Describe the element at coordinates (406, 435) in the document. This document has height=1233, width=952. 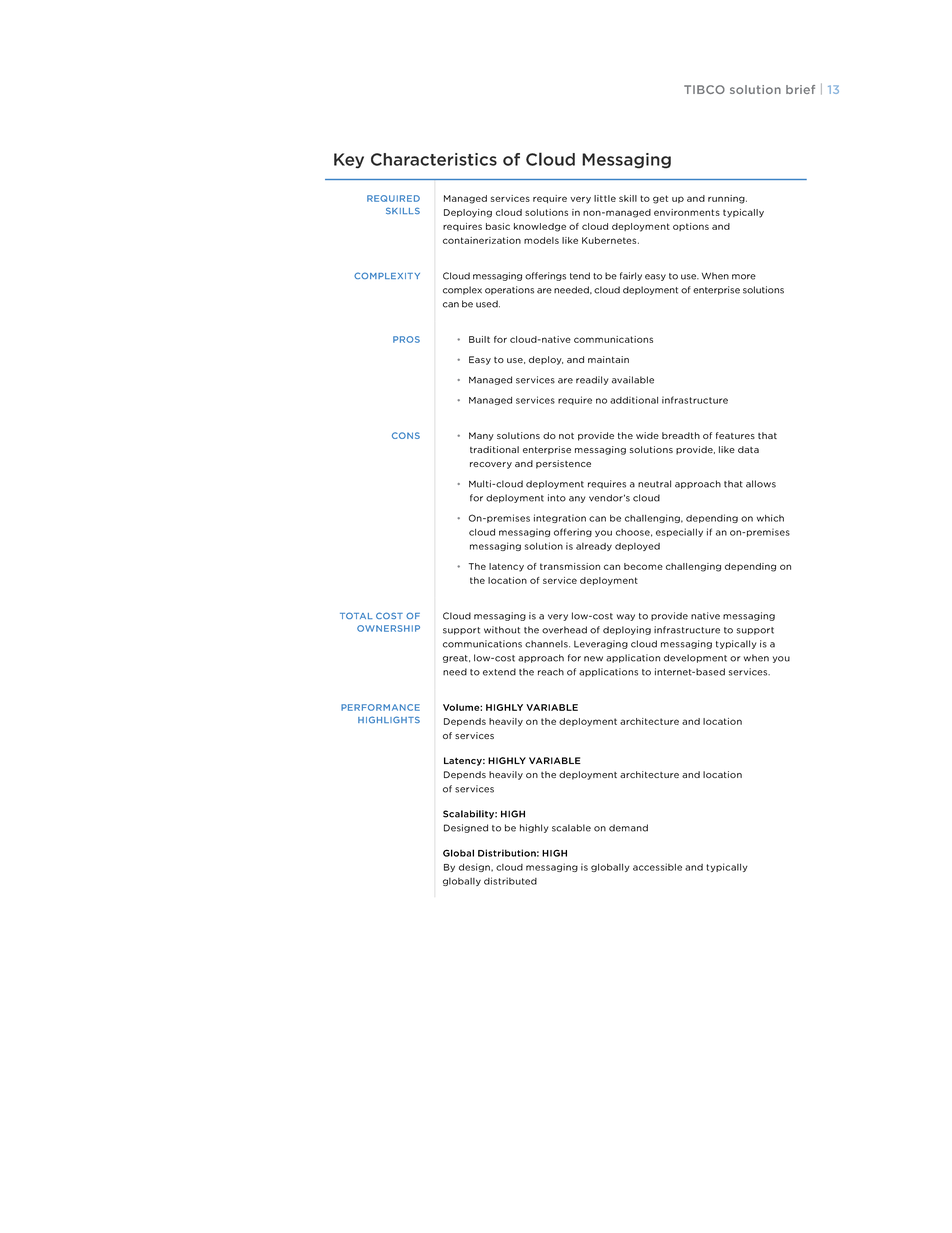
I see `CONS` at that location.
